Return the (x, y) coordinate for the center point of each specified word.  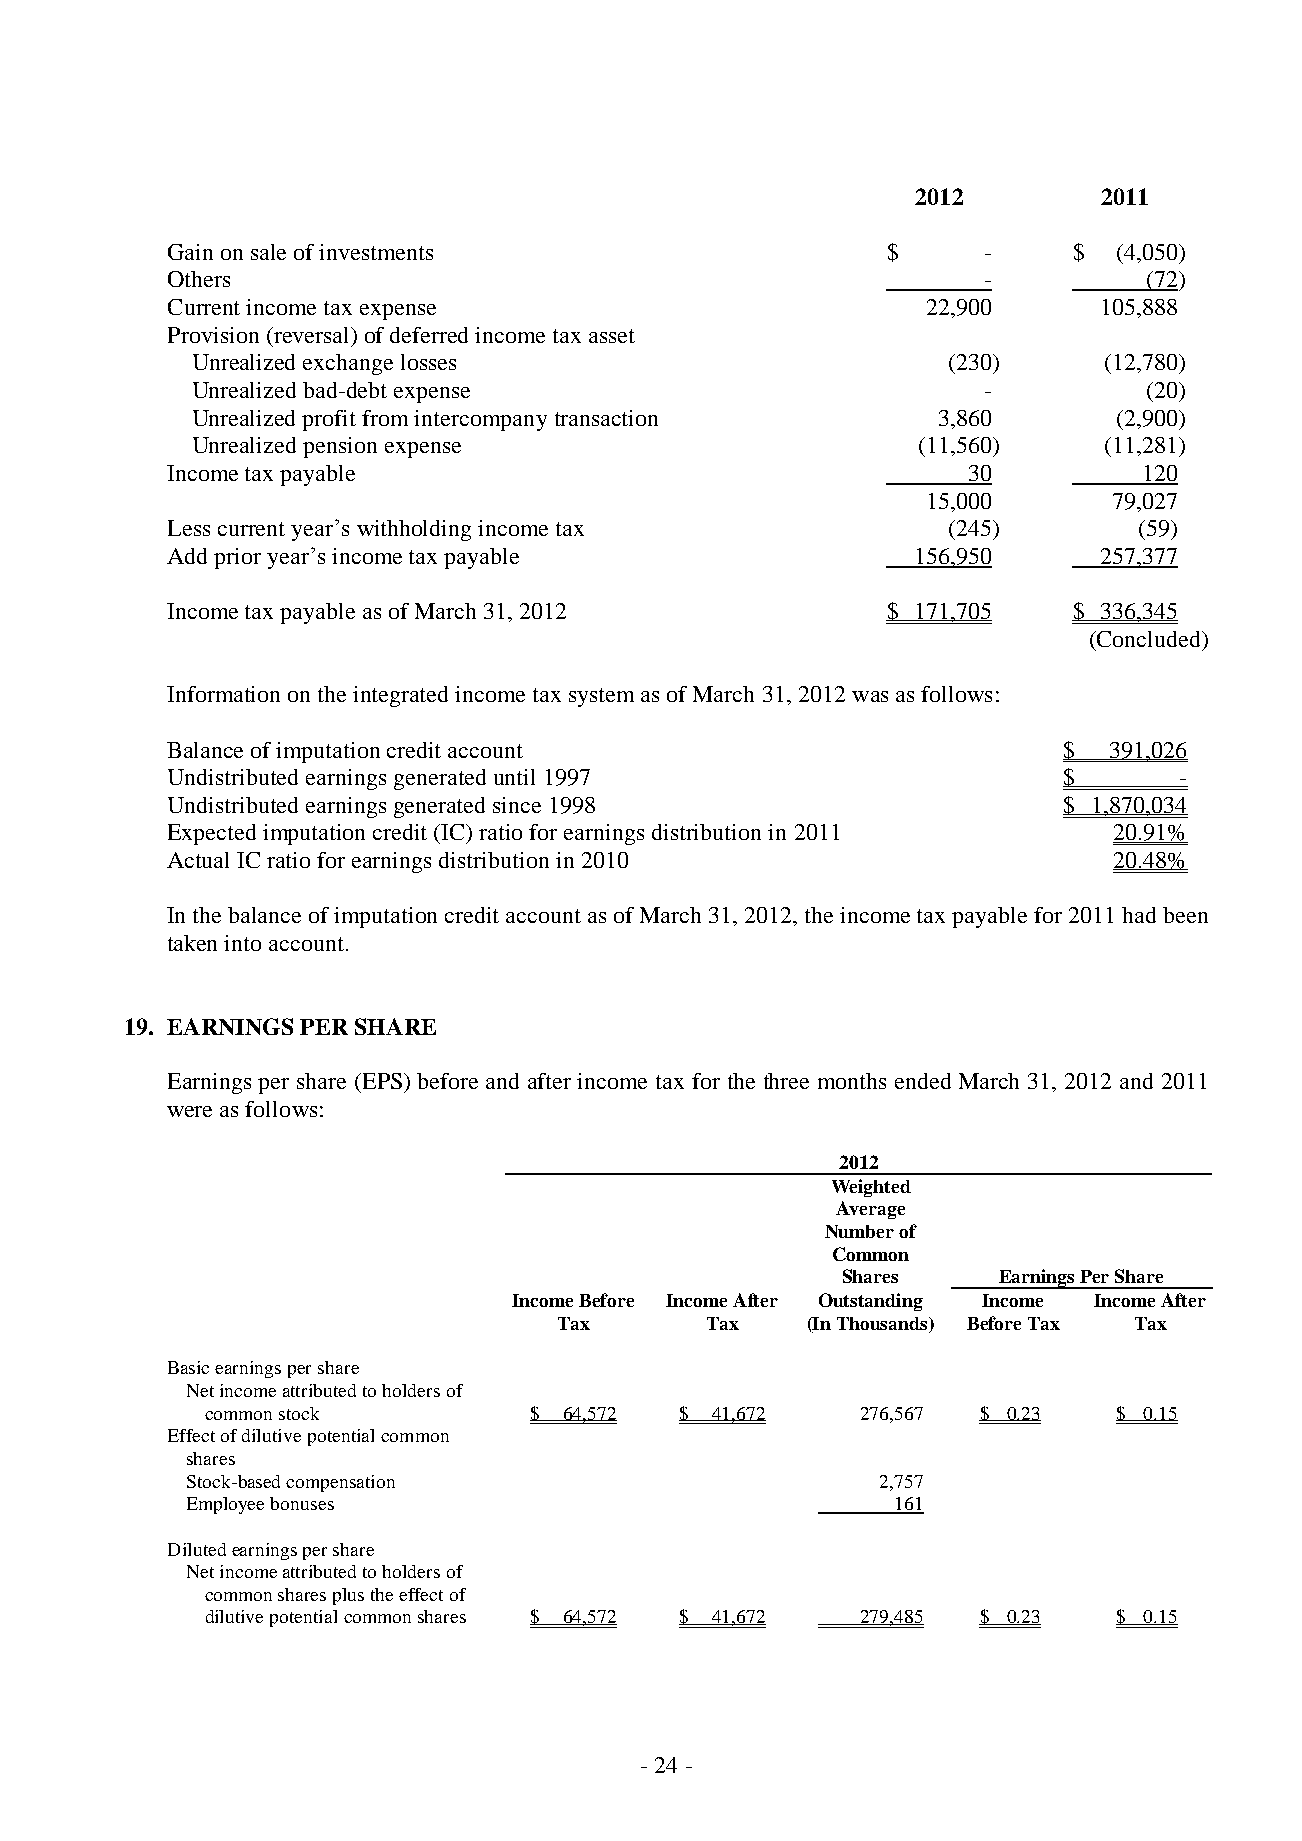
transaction (606, 418)
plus (348, 1596)
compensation (340, 1483)
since (517, 805)
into (242, 943)
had (1139, 915)
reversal (311, 335)
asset (612, 336)
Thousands (883, 1323)
